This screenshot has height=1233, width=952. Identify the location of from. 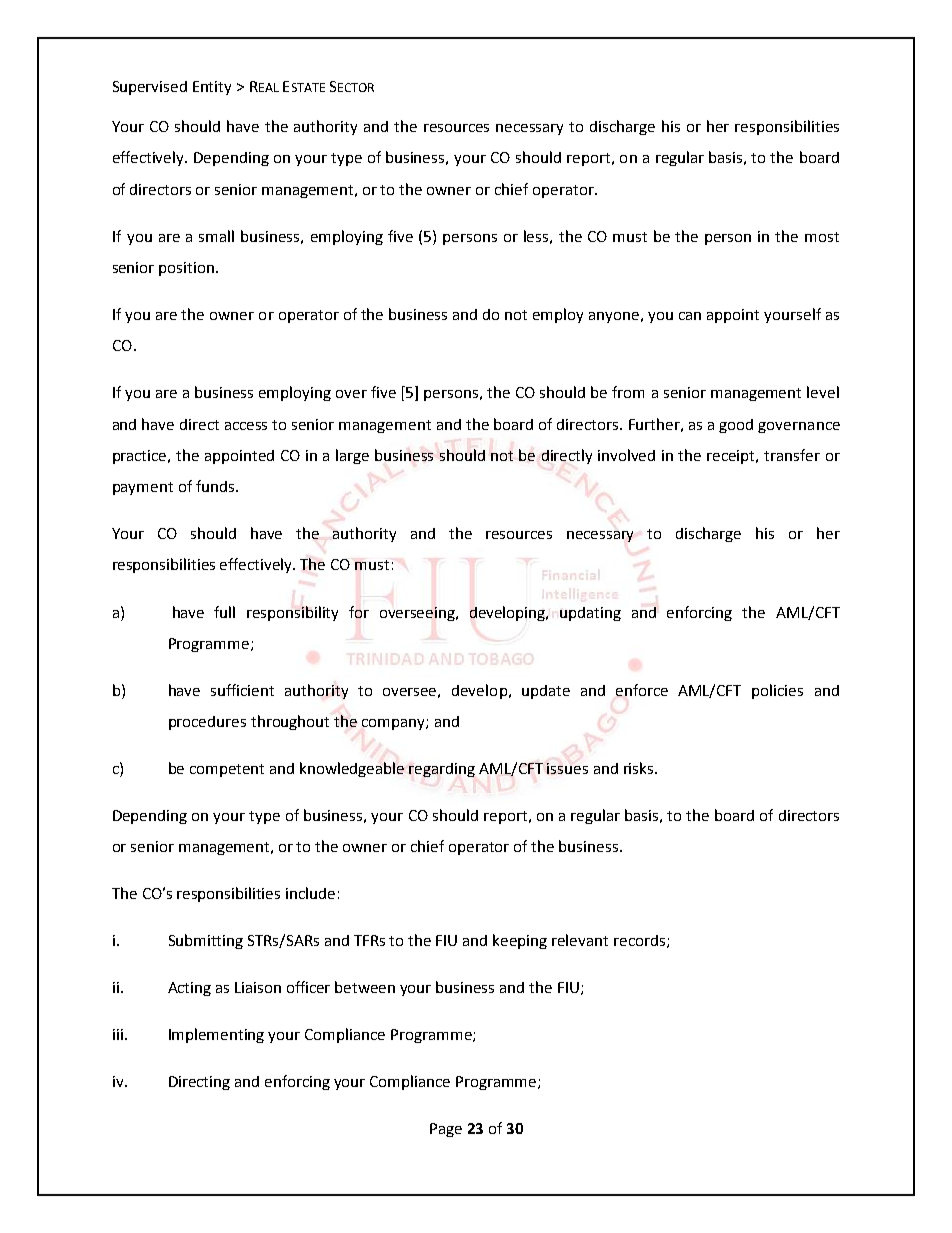
(628, 392).
